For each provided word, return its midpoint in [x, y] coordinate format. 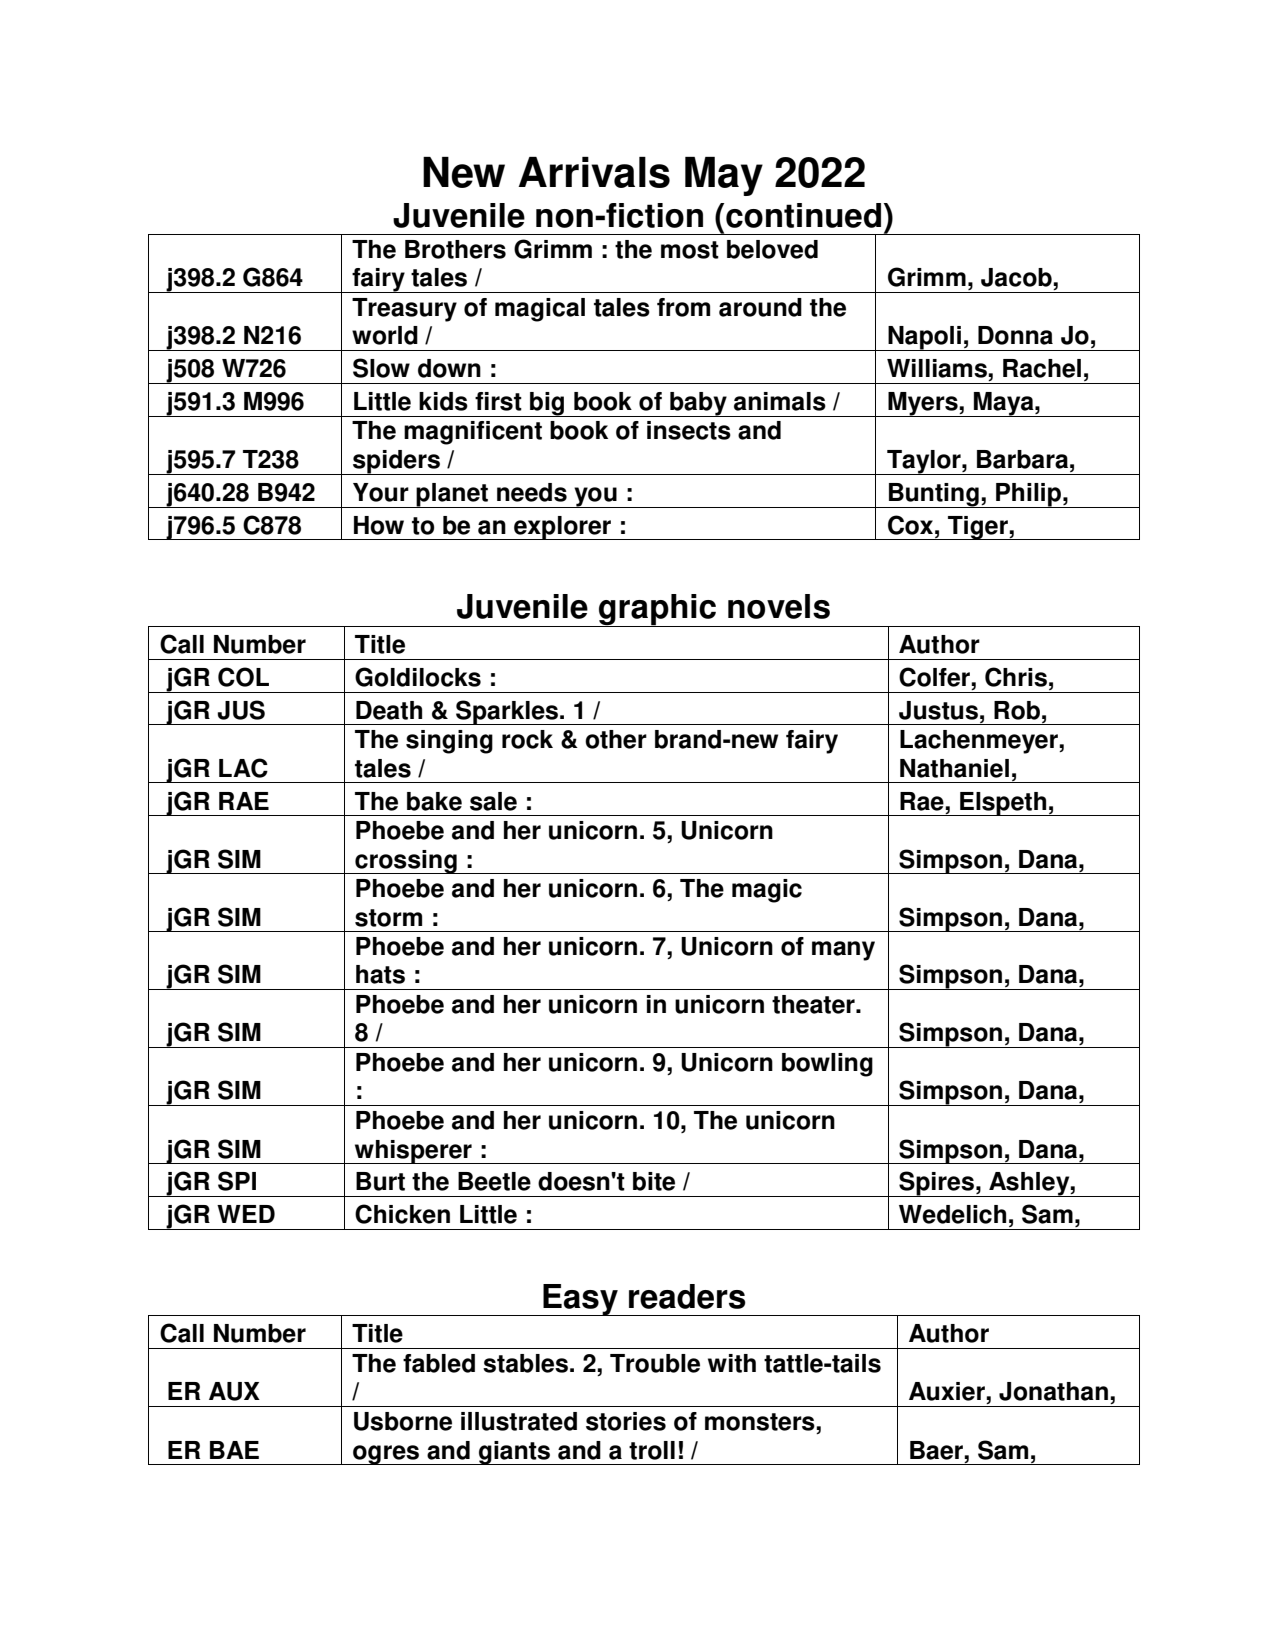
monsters [761, 1422]
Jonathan [1053, 1391]
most [690, 250]
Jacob [1017, 277]
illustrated [519, 1421]
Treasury [404, 310]
